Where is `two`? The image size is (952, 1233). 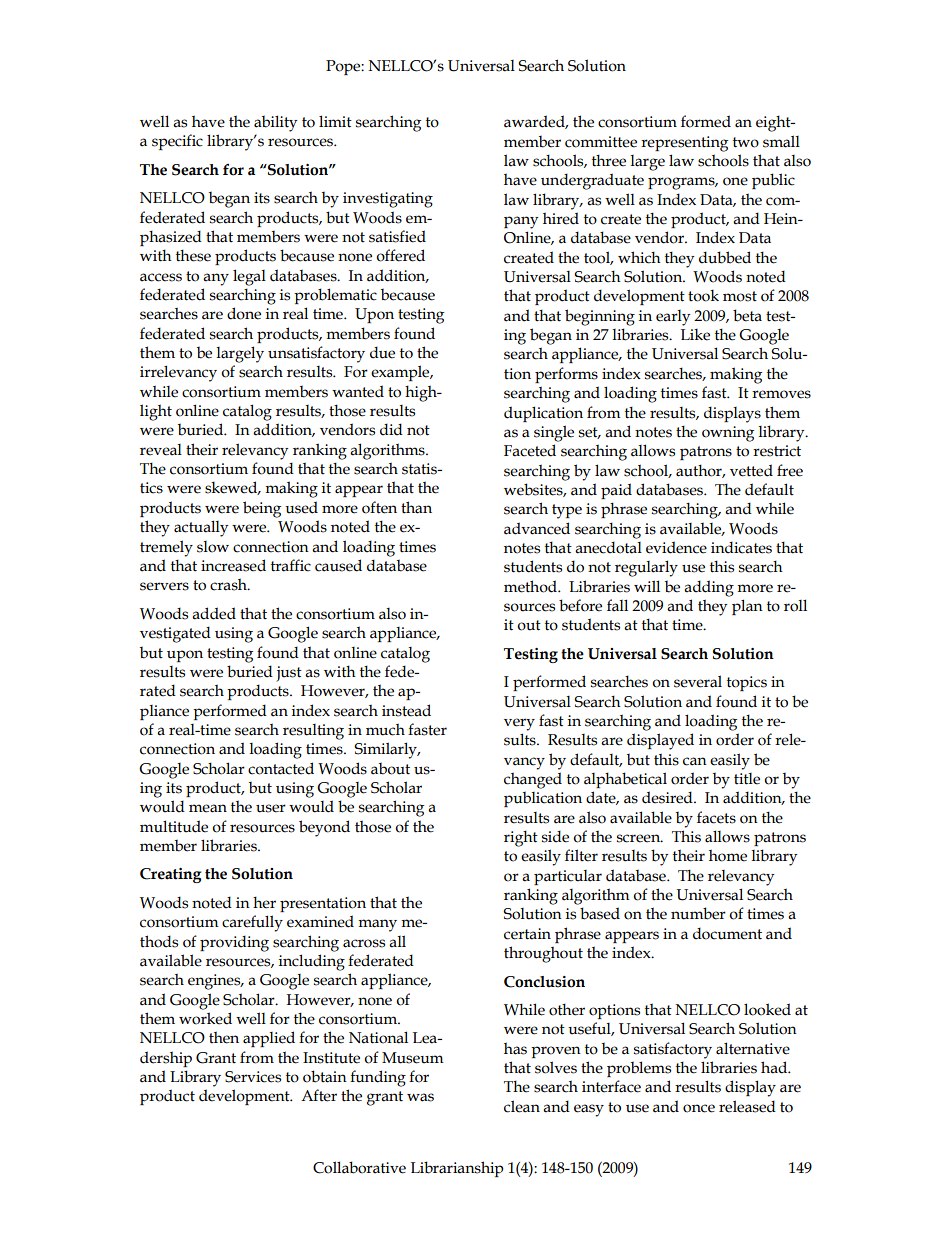
two is located at coordinates (746, 142).
